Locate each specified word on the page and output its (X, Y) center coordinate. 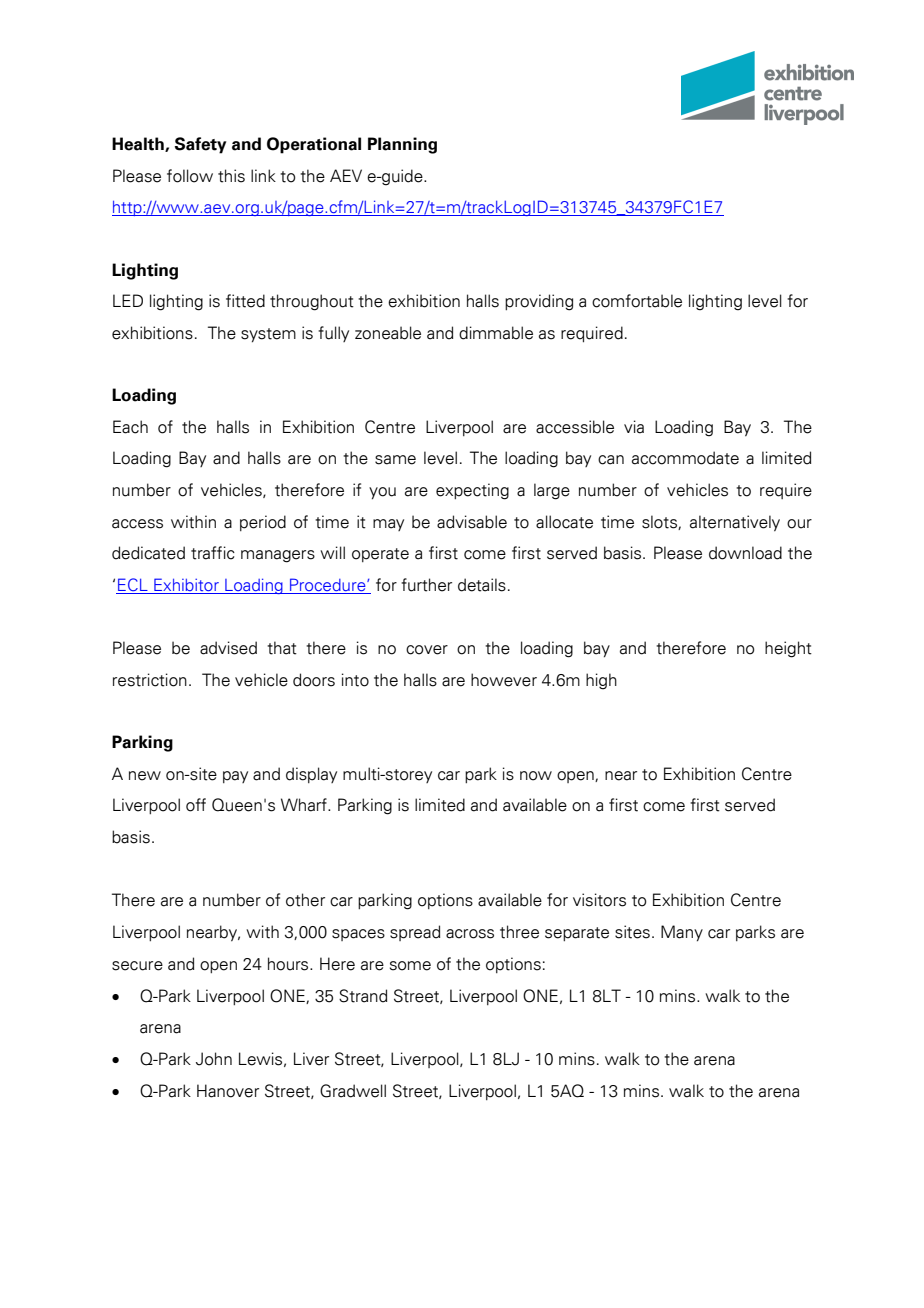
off (196, 805)
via (634, 427)
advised (228, 648)
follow (190, 176)
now (536, 776)
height (788, 649)
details (482, 585)
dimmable (496, 333)
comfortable (637, 301)
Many (682, 933)
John (214, 1059)
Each (130, 427)
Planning (402, 145)
